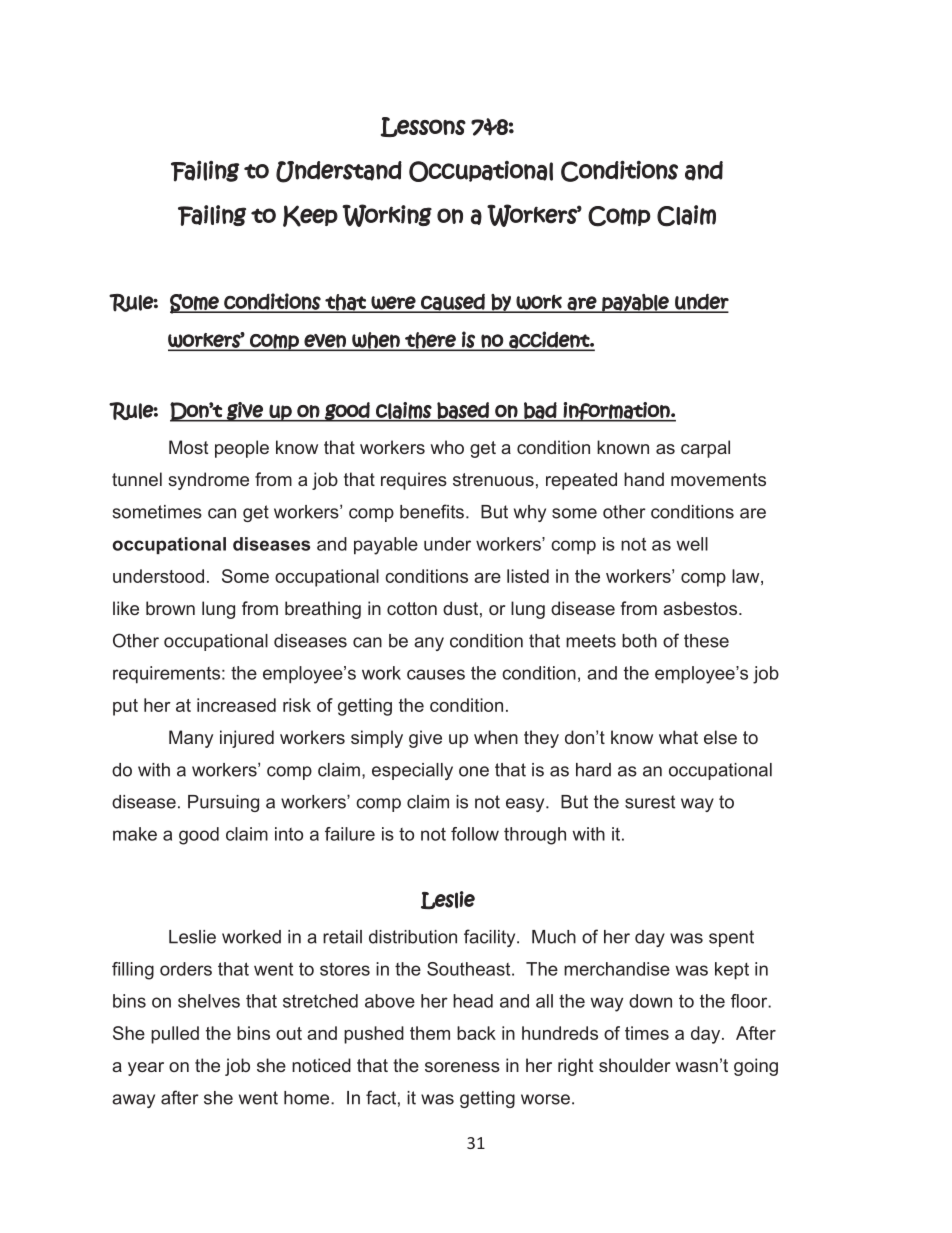 Image resolution: width=952 pixels, height=1233 pixels. What do you see at coordinates (705, 449) in the document?
I see `carpal` at bounding box center [705, 449].
